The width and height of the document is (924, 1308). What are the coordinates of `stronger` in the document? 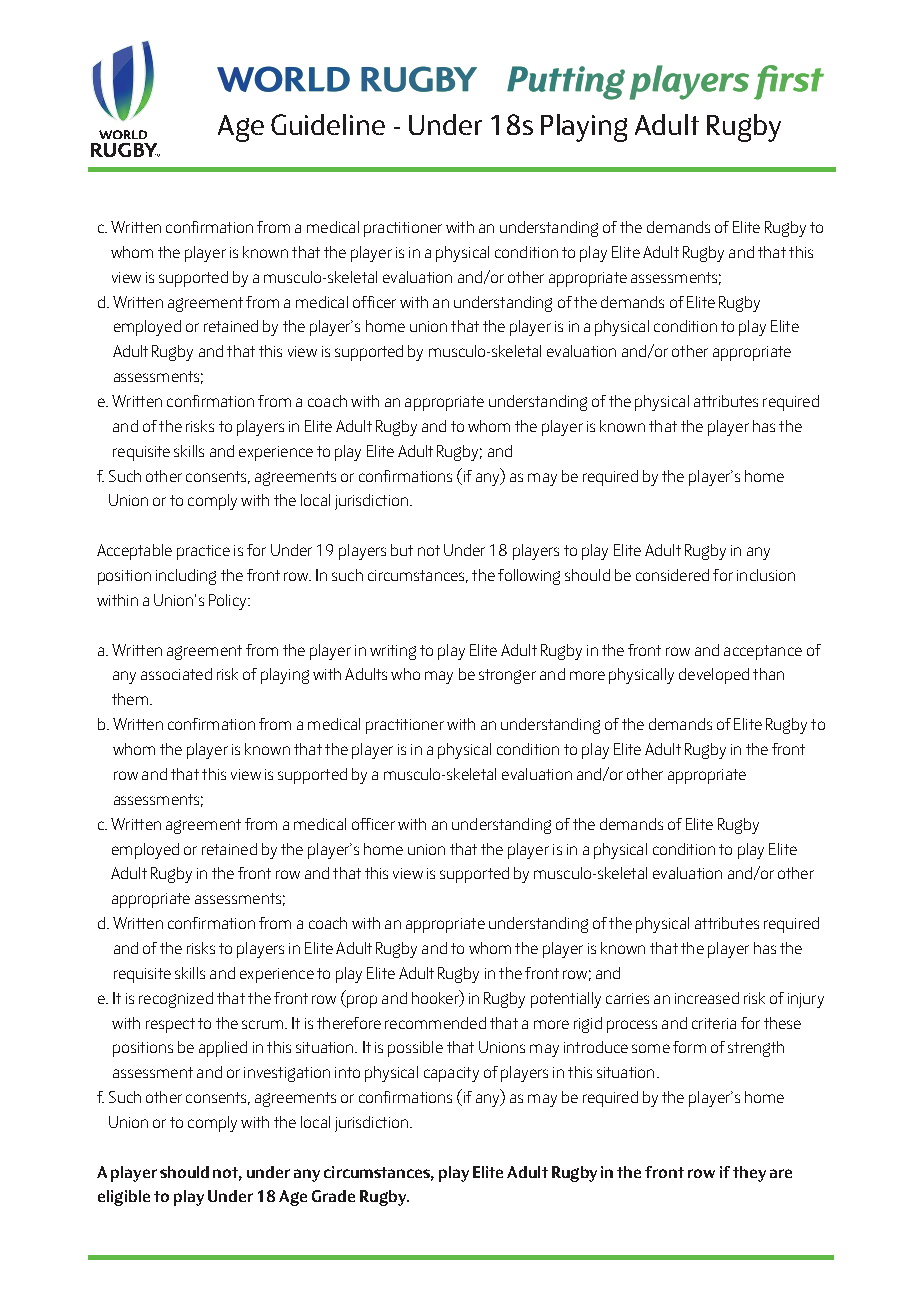 It's located at (507, 676).
